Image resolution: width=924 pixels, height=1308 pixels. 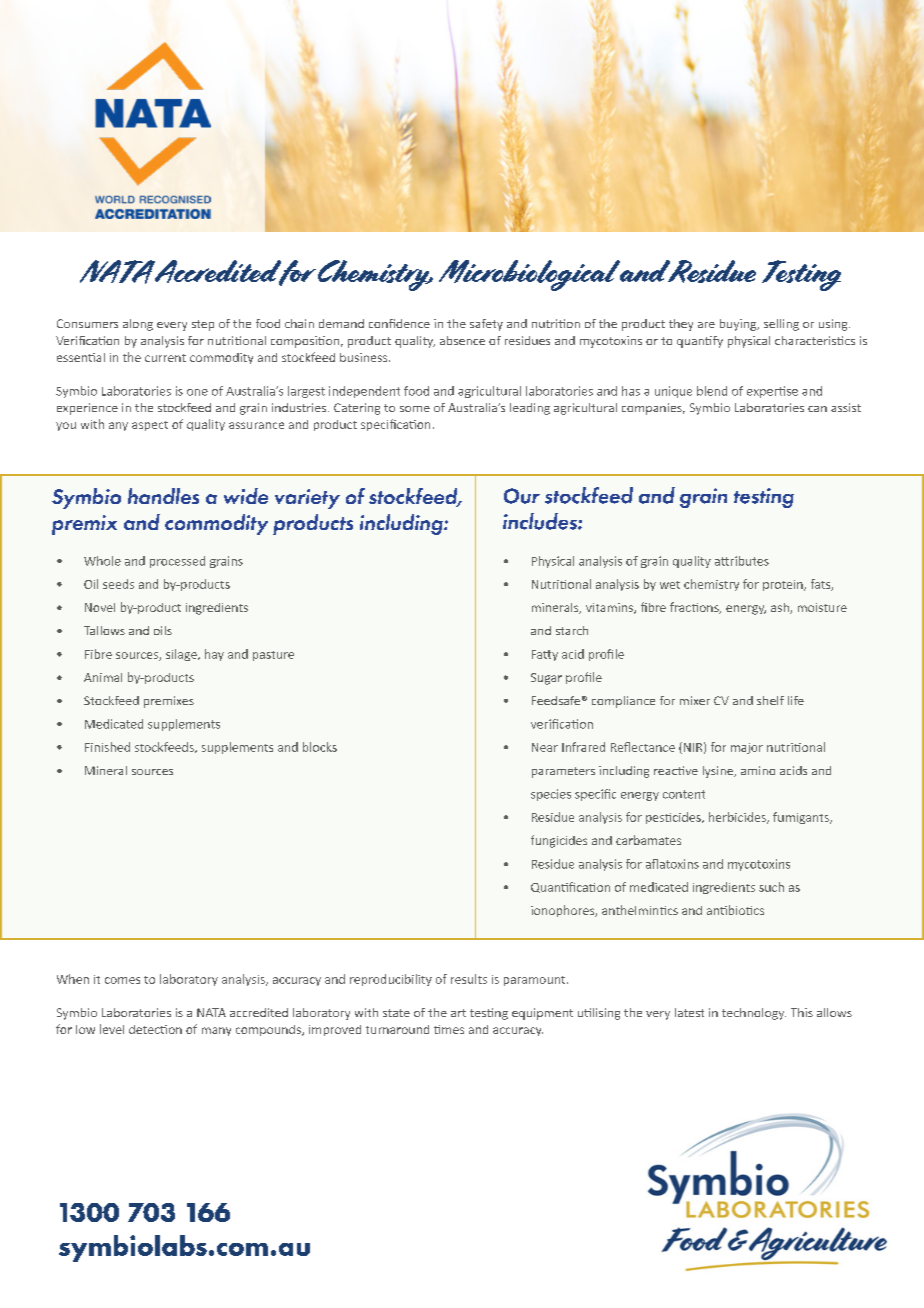 I want to click on technology, so click(x=754, y=1014).
